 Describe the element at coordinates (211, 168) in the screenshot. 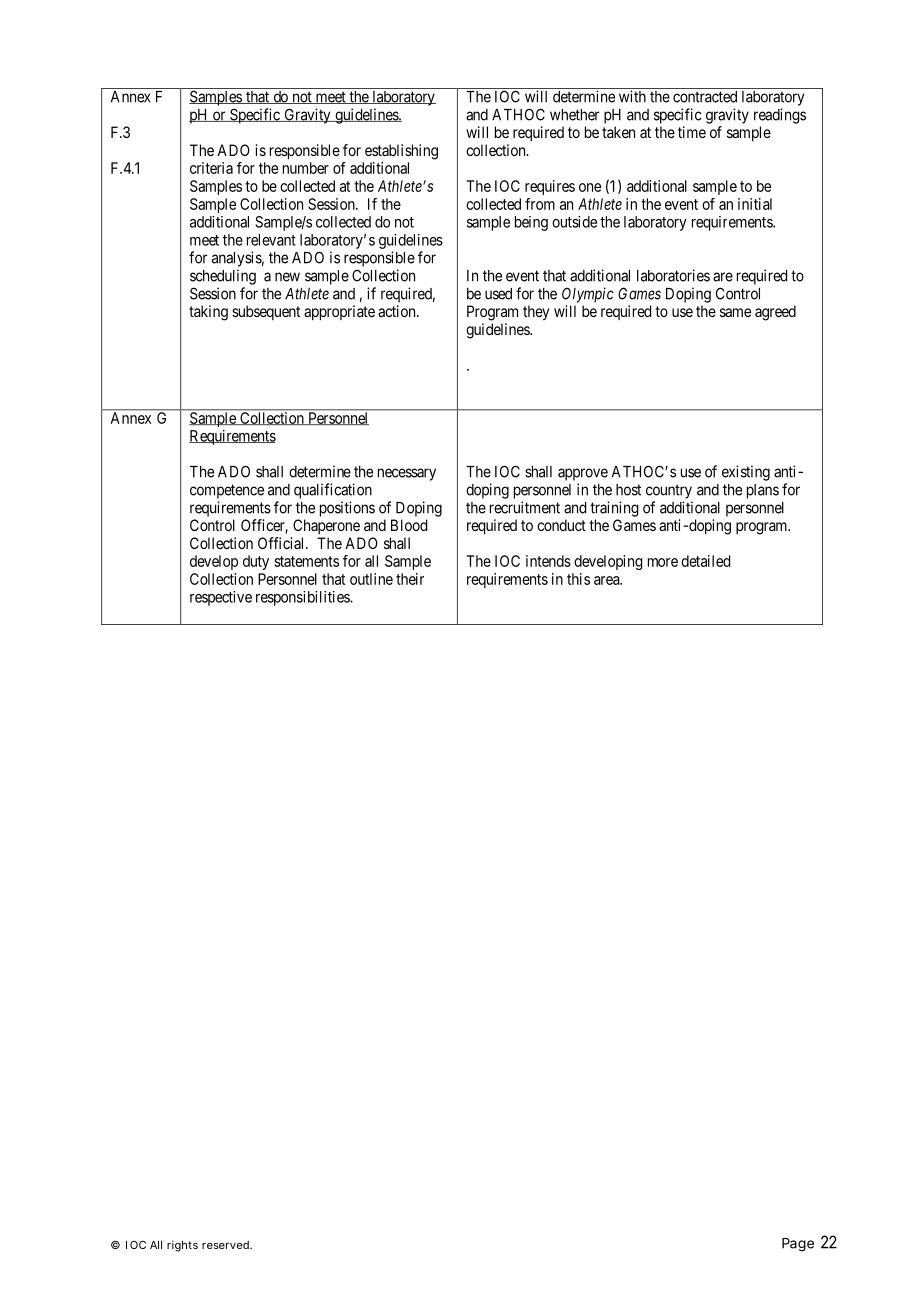

I see `criteria` at that location.
